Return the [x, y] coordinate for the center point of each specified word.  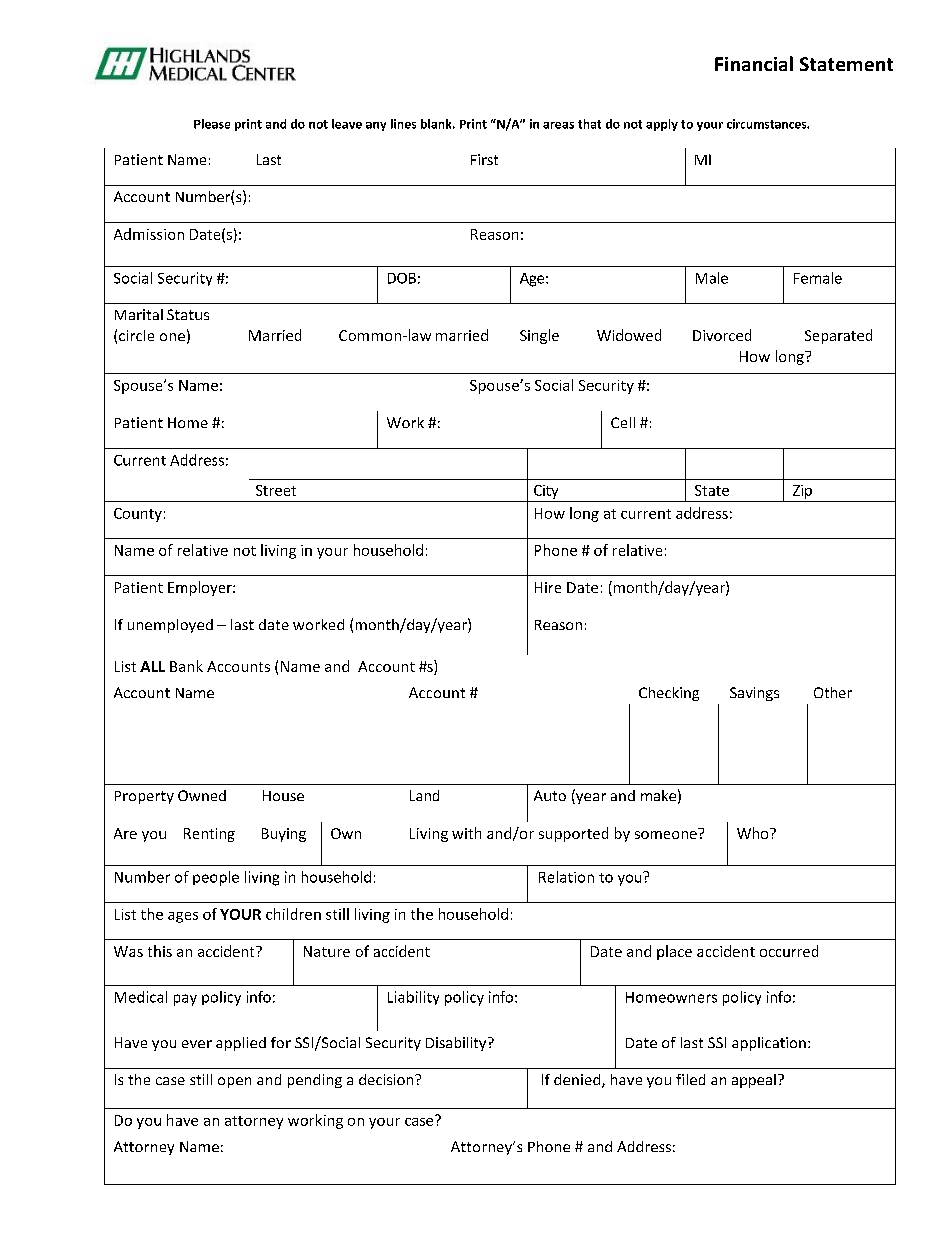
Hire [548, 587]
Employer [201, 588]
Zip [802, 492]
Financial [754, 63]
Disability [457, 1044]
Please [212, 124]
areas [558, 125]
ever [197, 1044]
